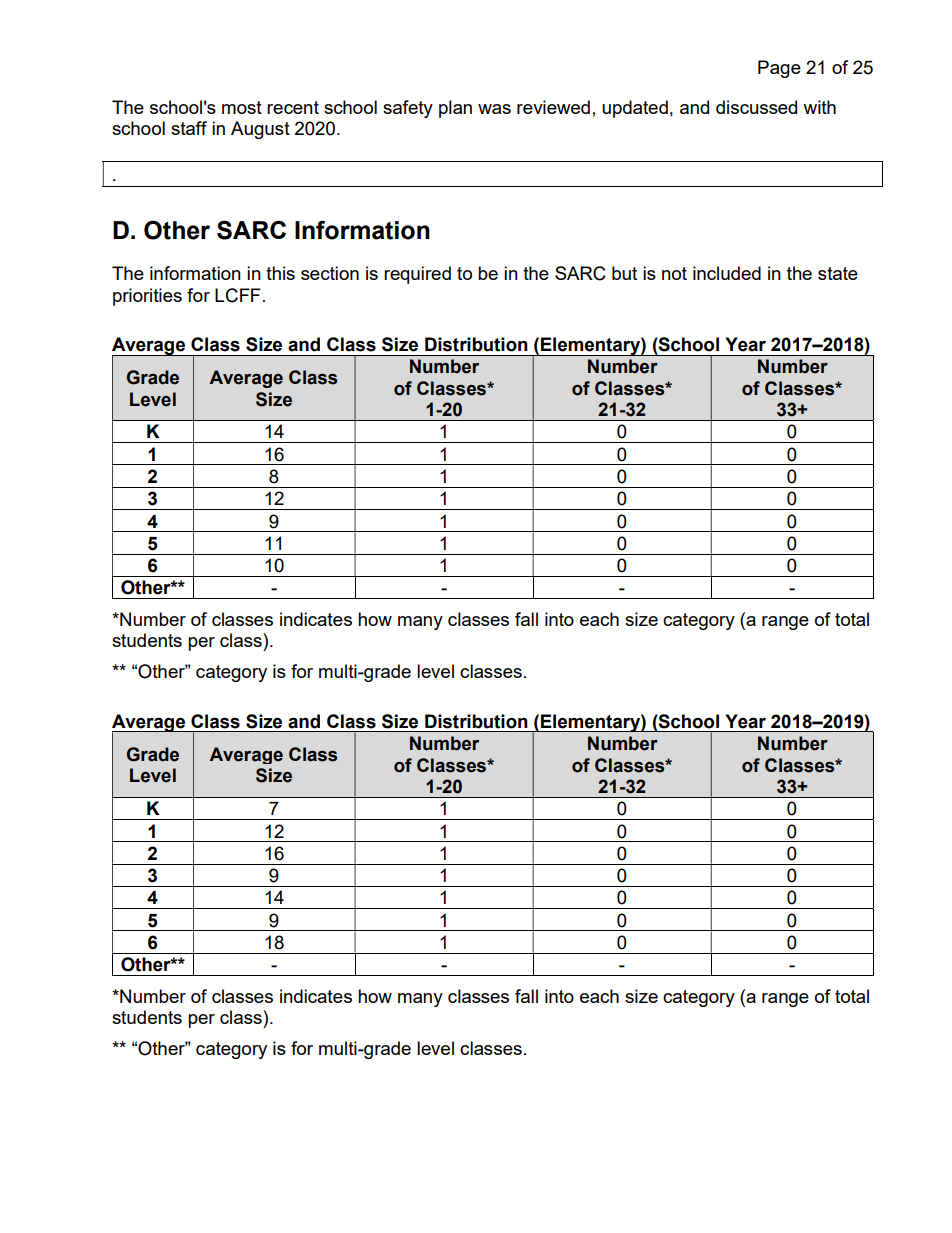 The image size is (952, 1233). I want to click on most, so click(242, 107).
